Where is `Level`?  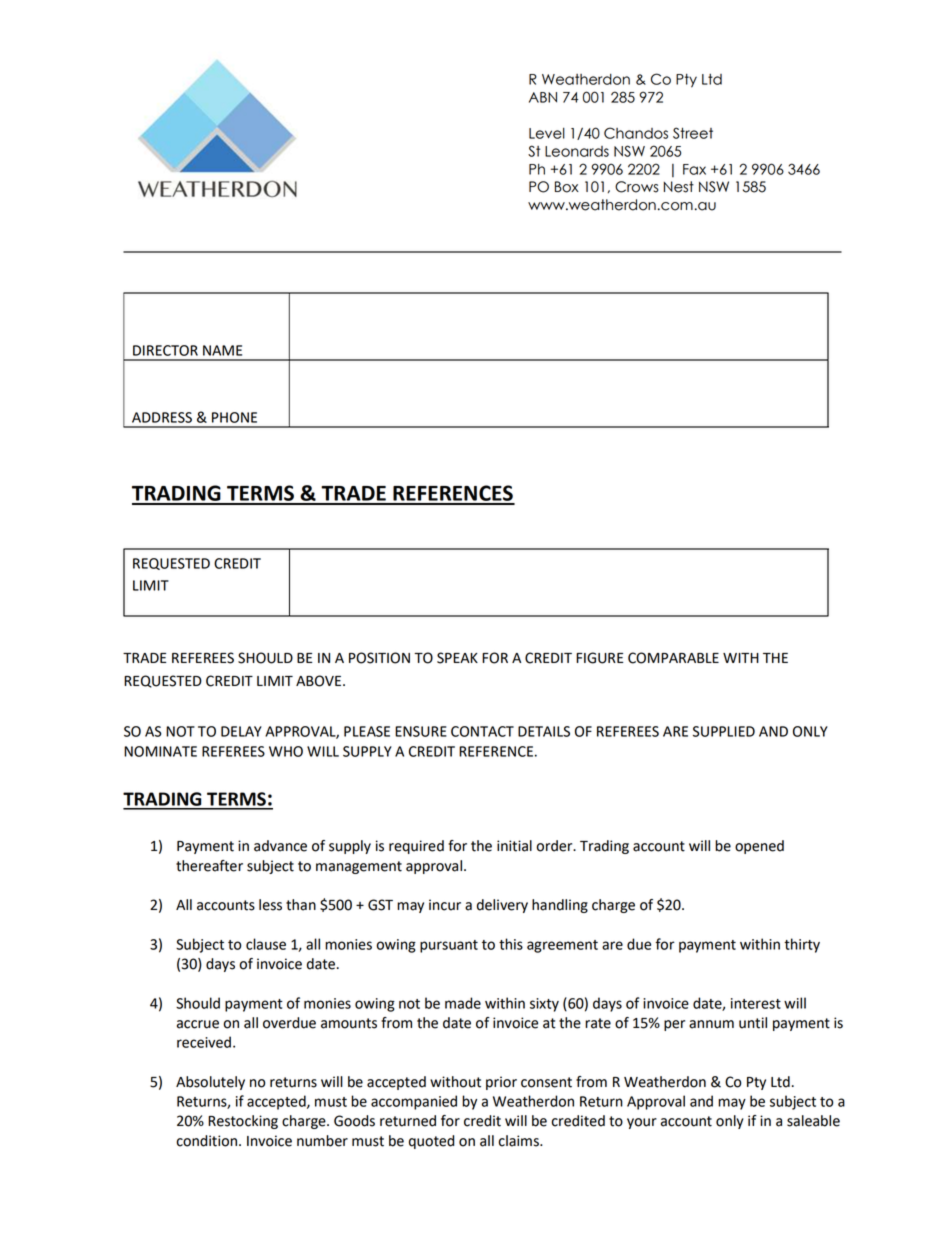 Level is located at coordinates (547, 133).
